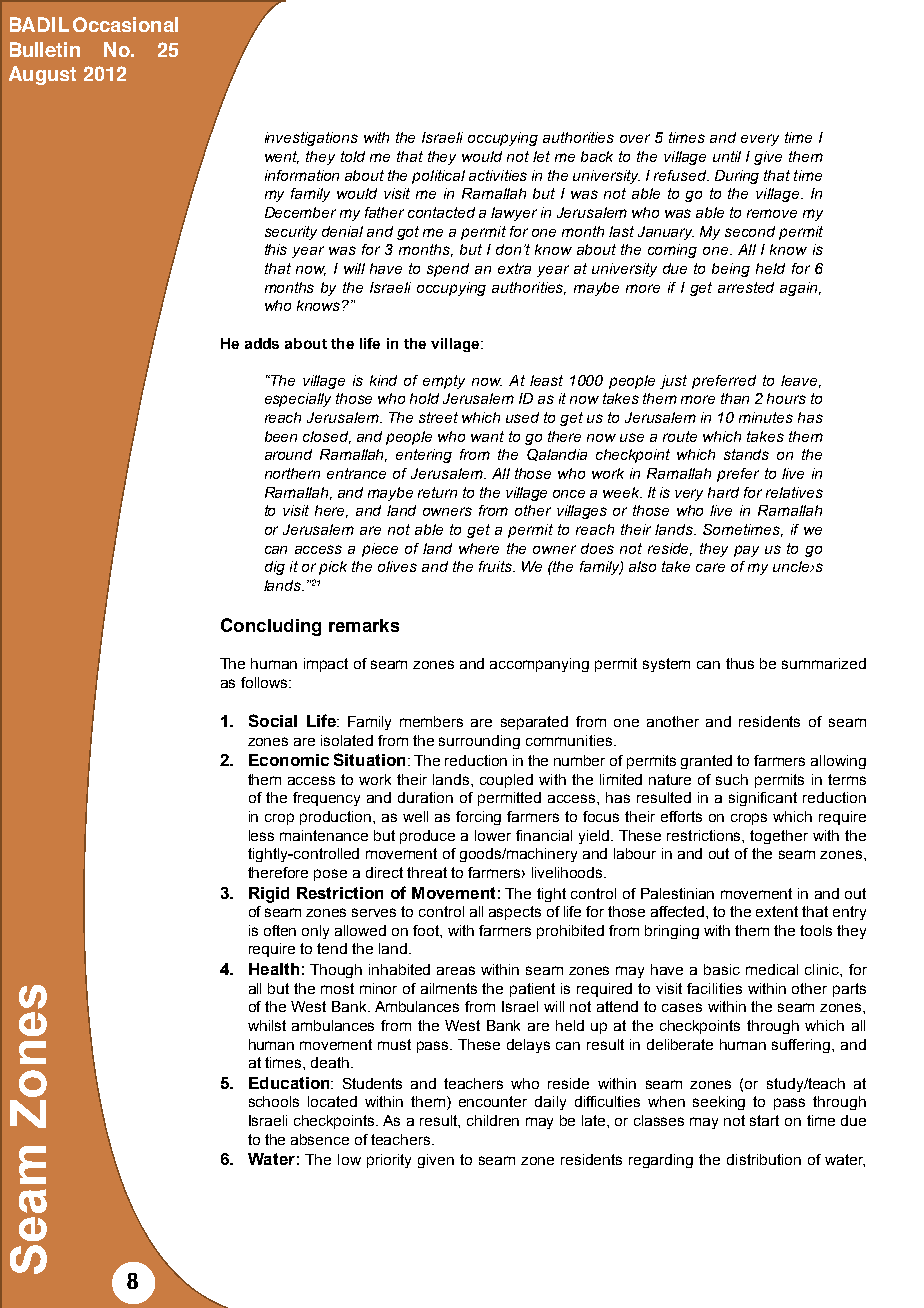 The image size is (924, 1308). What do you see at coordinates (746, 287) in the screenshot?
I see `arrested` at bounding box center [746, 287].
